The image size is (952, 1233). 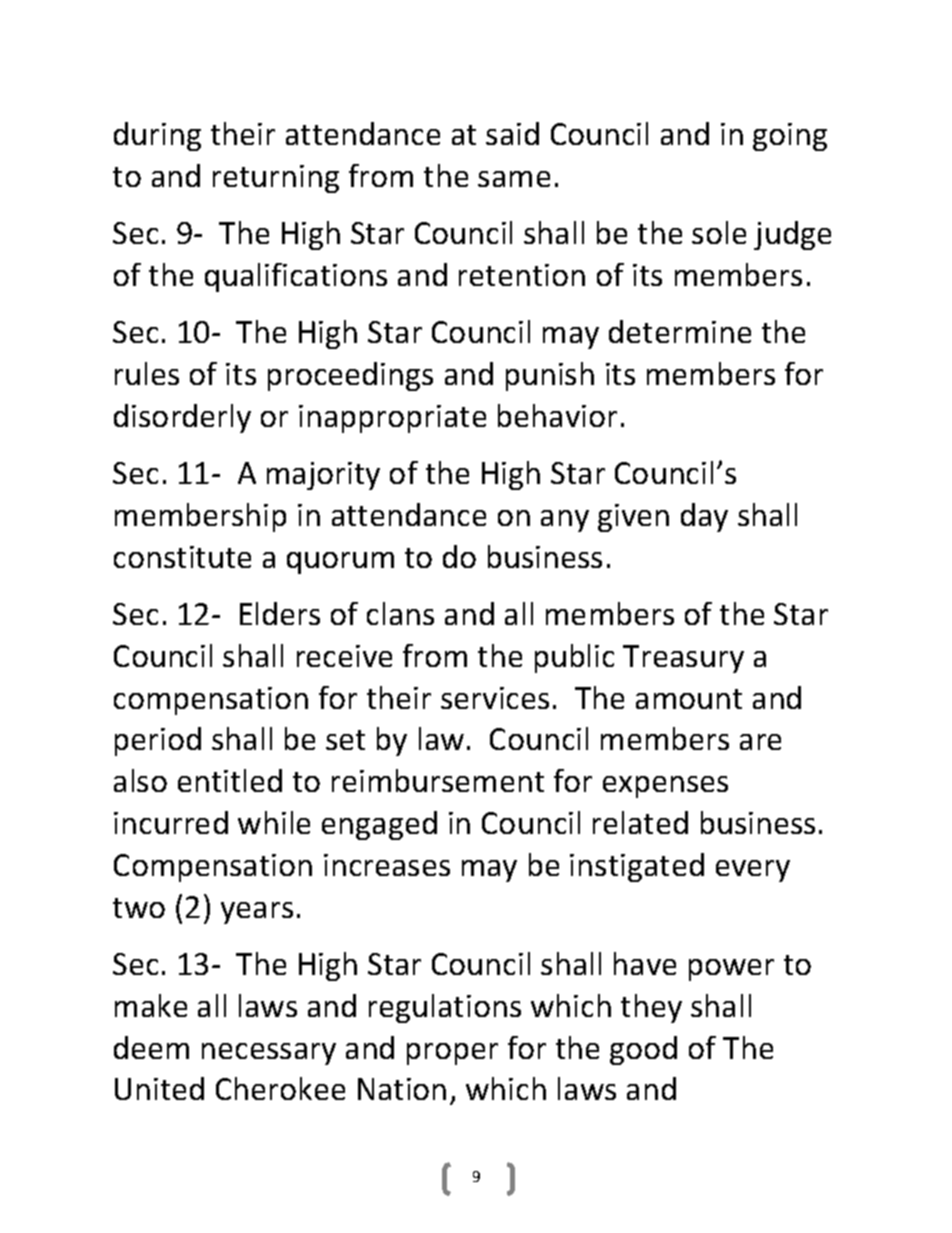 What do you see at coordinates (790, 137) in the page?
I see `going` at bounding box center [790, 137].
